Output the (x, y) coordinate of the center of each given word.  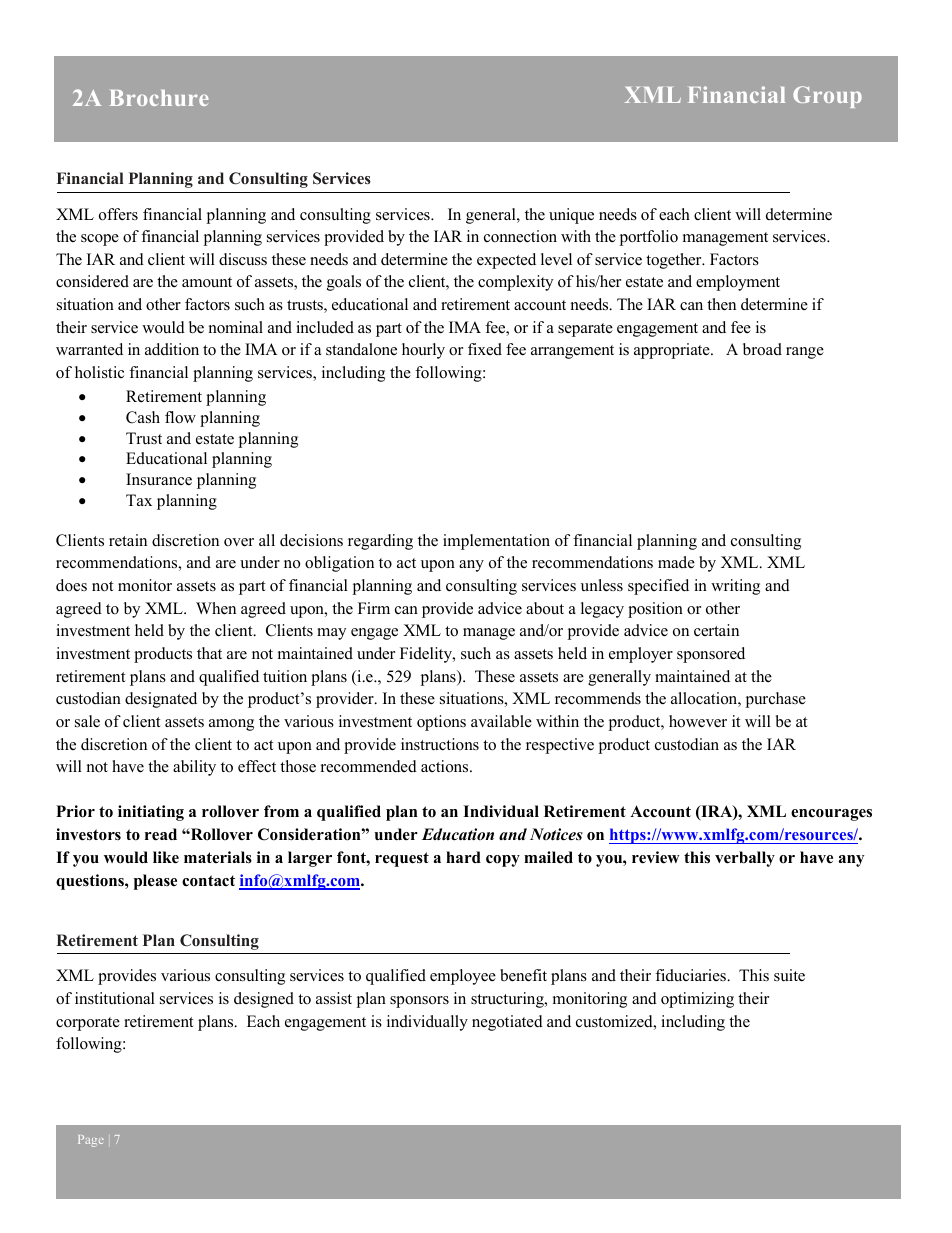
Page (91, 1141)
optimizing (697, 1000)
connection (520, 236)
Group (827, 97)
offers (118, 214)
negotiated (507, 1023)
